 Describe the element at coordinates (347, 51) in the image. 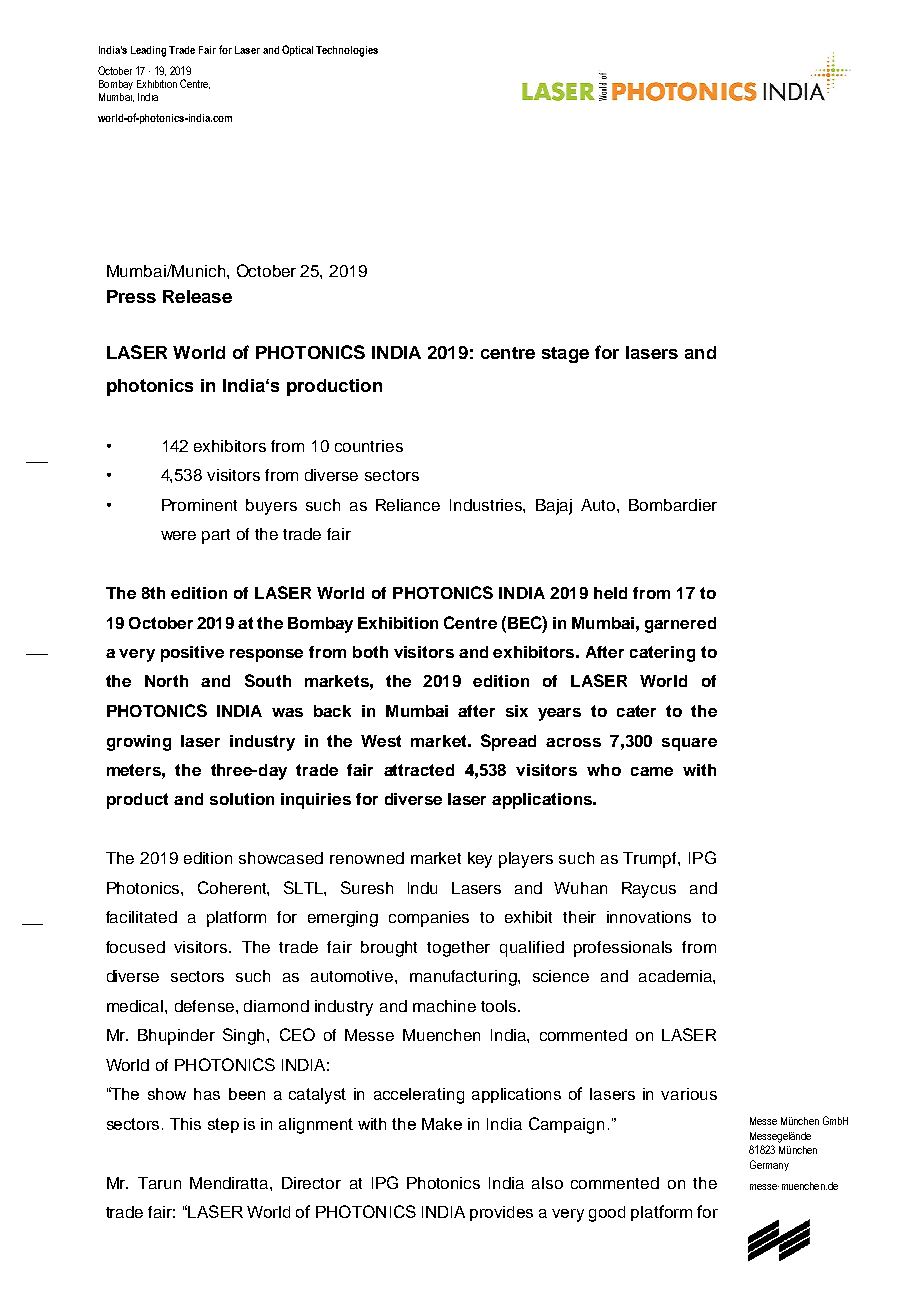

I see `Technologies` at that location.
